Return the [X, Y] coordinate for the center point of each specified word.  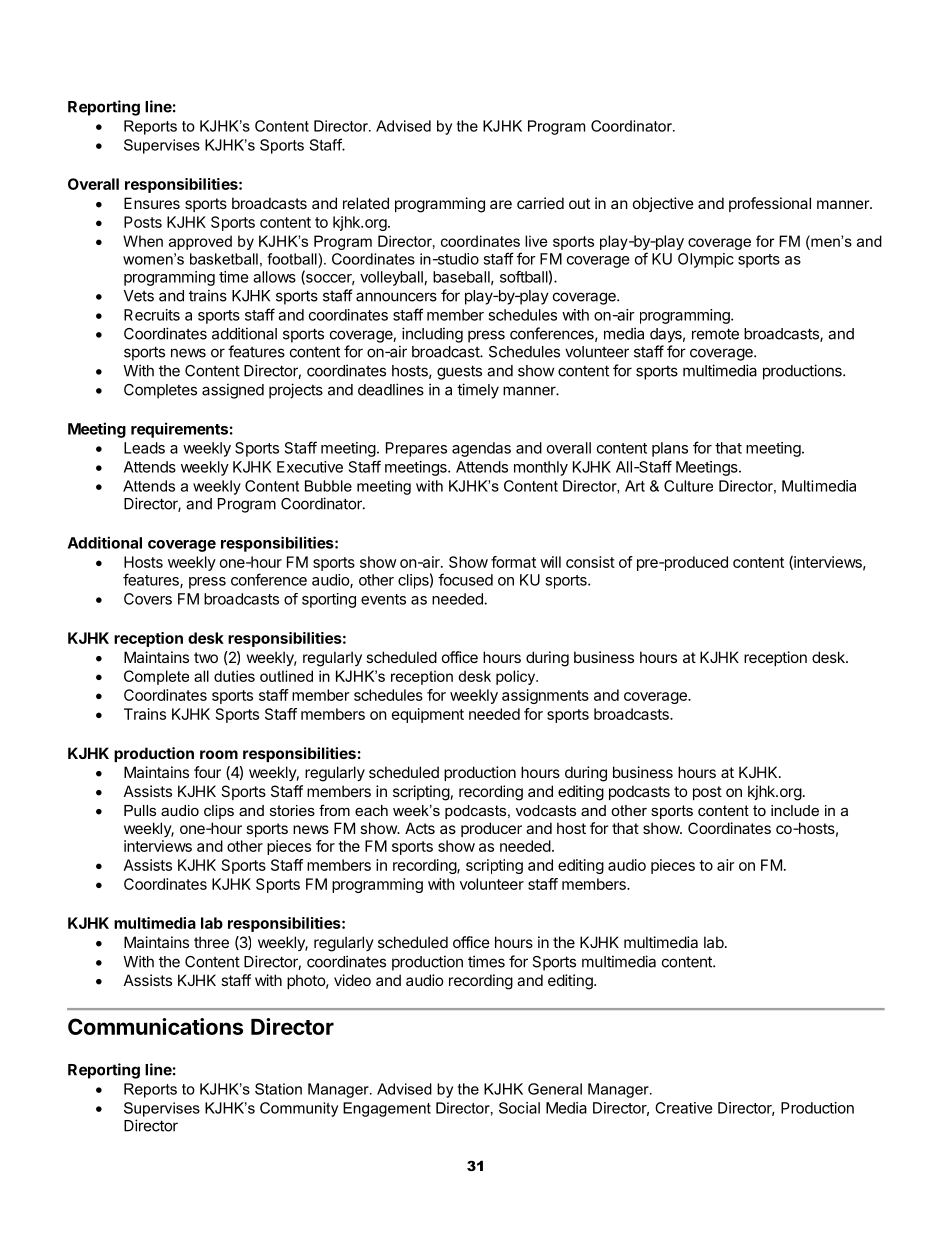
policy [517, 677]
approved [200, 242]
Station [278, 1089]
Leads [144, 448]
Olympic [706, 260]
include [795, 810]
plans [670, 449]
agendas [481, 449]
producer [491, 829]
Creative [684, 1108]
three [211, 942]
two [206, 657]
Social [519, 1108]
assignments [545, 696]
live [536, 241]
